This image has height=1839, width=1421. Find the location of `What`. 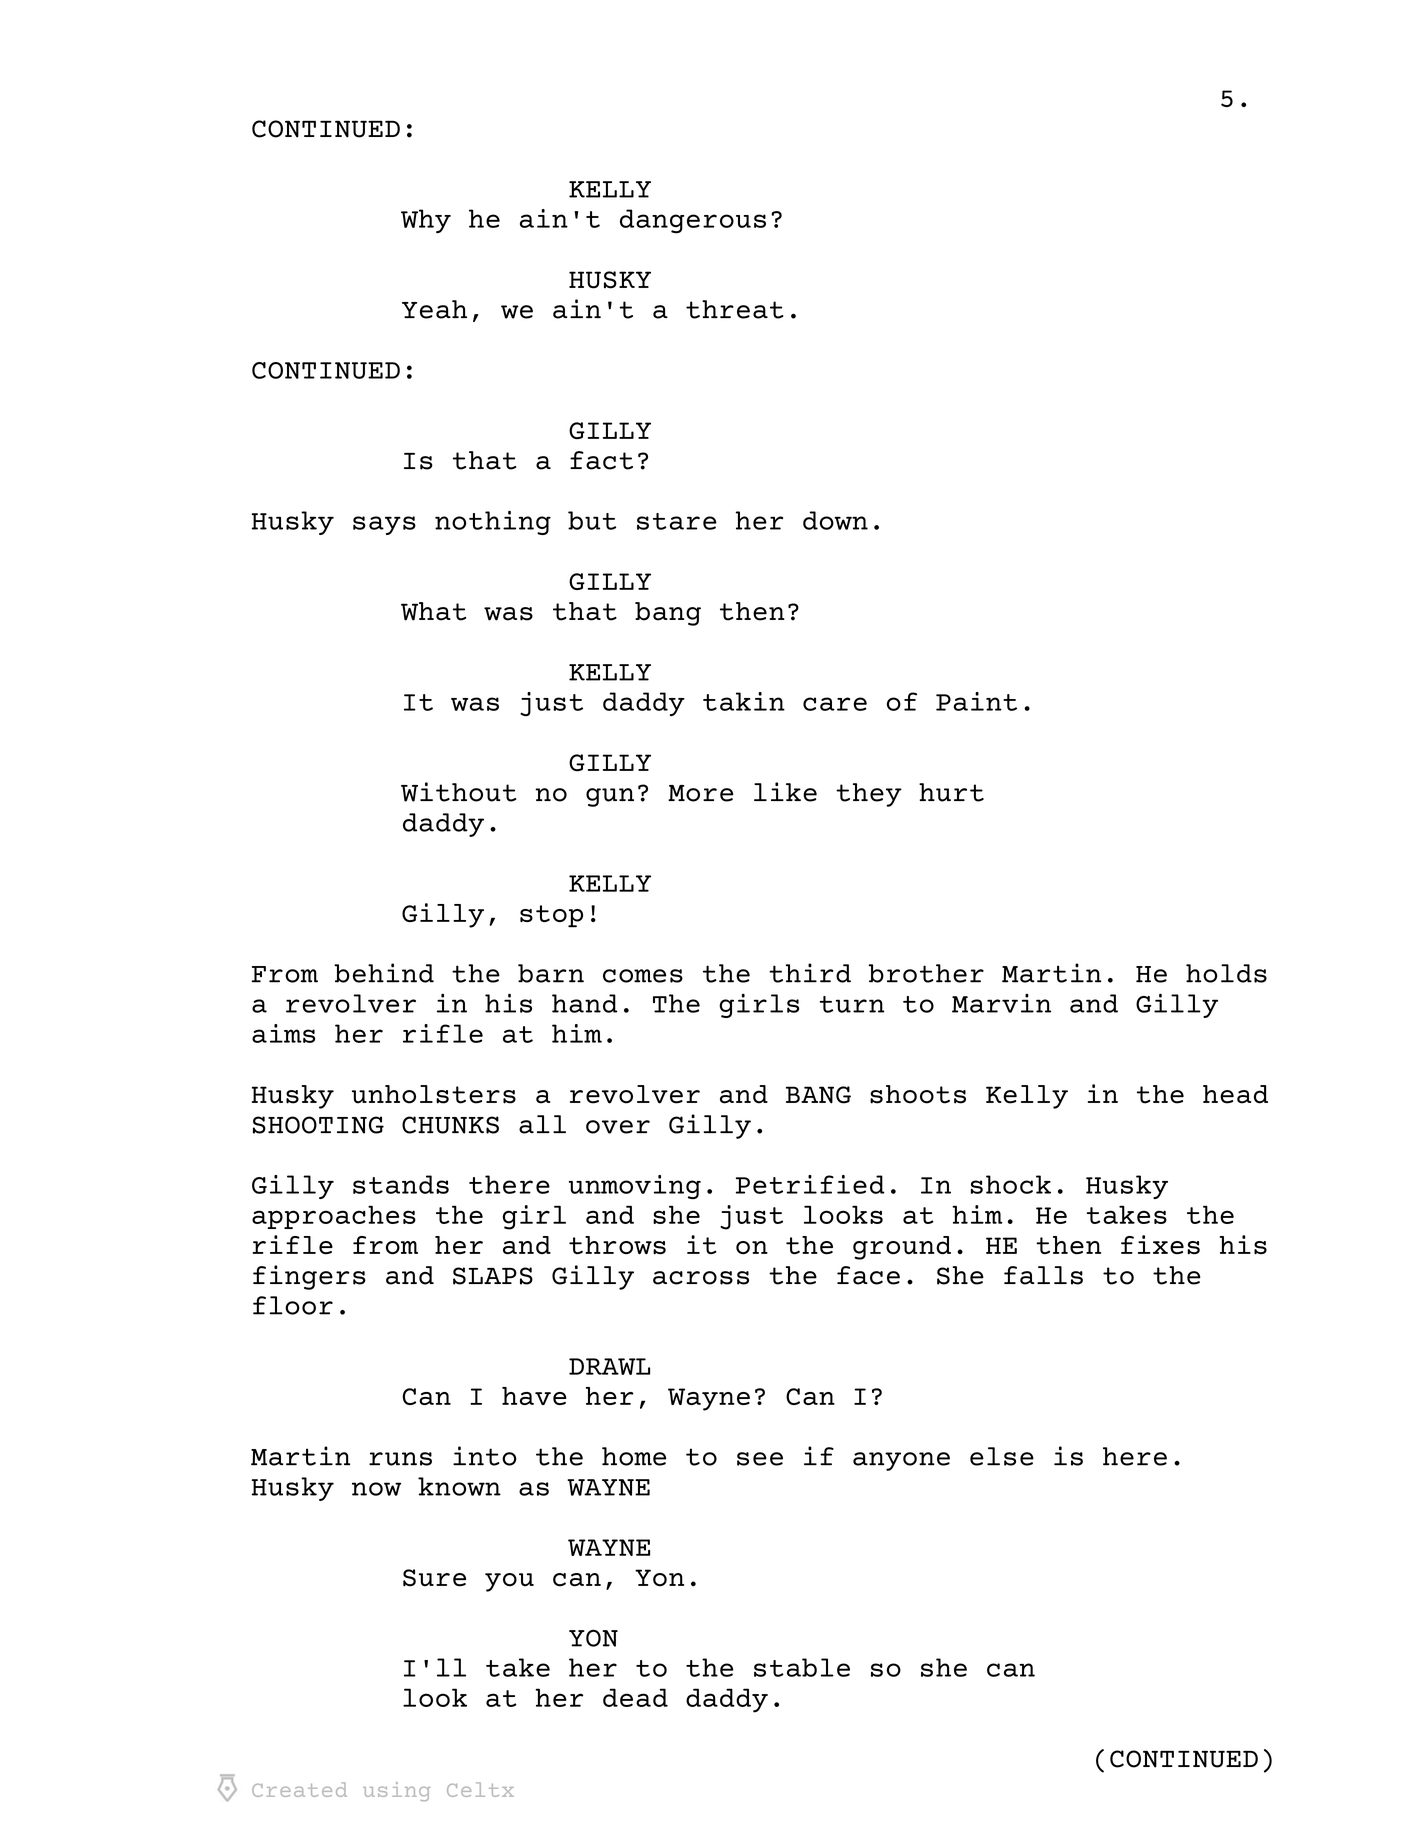

What is located at coordinates (433, 611).
